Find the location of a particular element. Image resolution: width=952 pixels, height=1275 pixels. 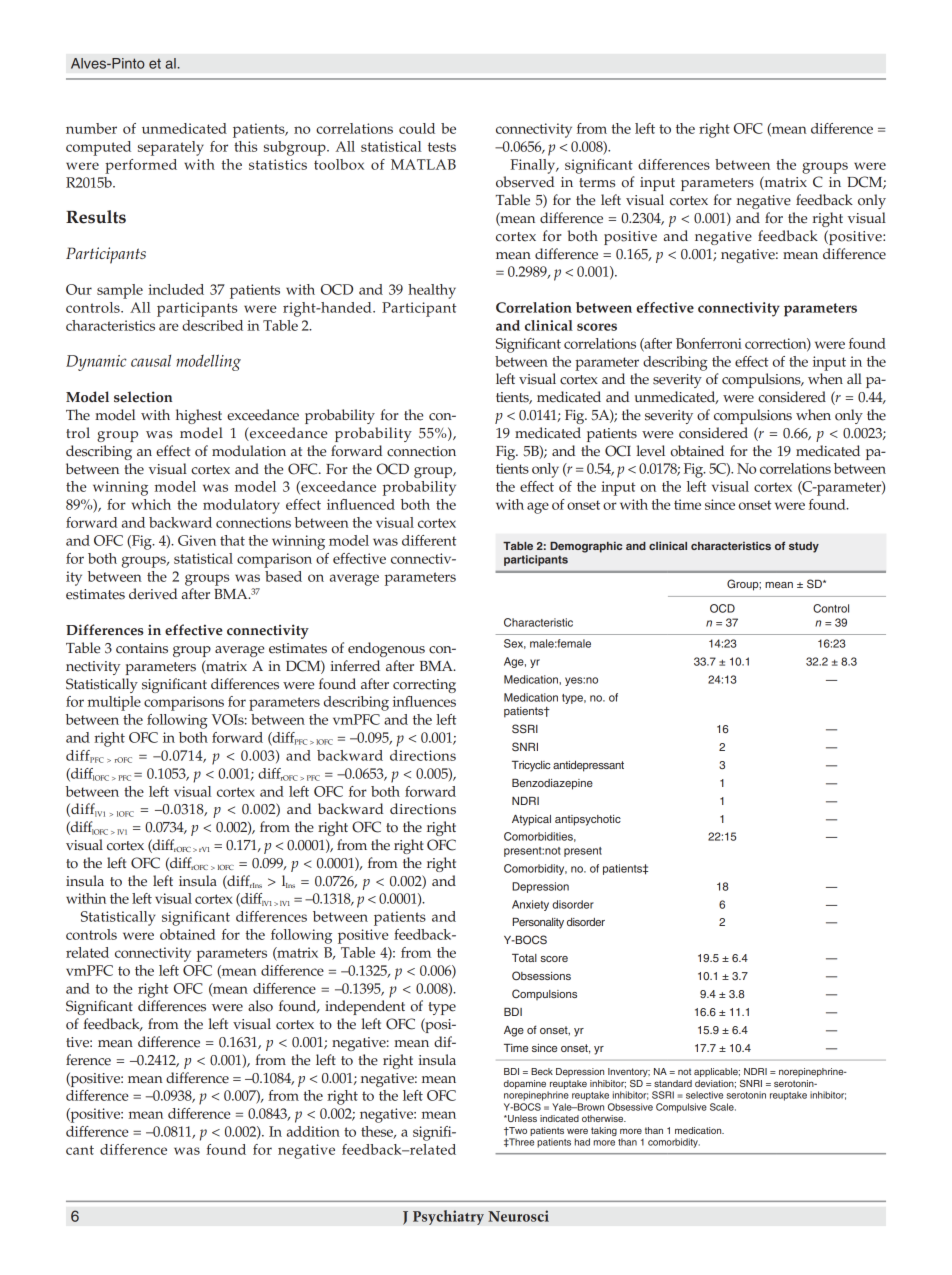

correcting is located at coordinates (424, 686).
